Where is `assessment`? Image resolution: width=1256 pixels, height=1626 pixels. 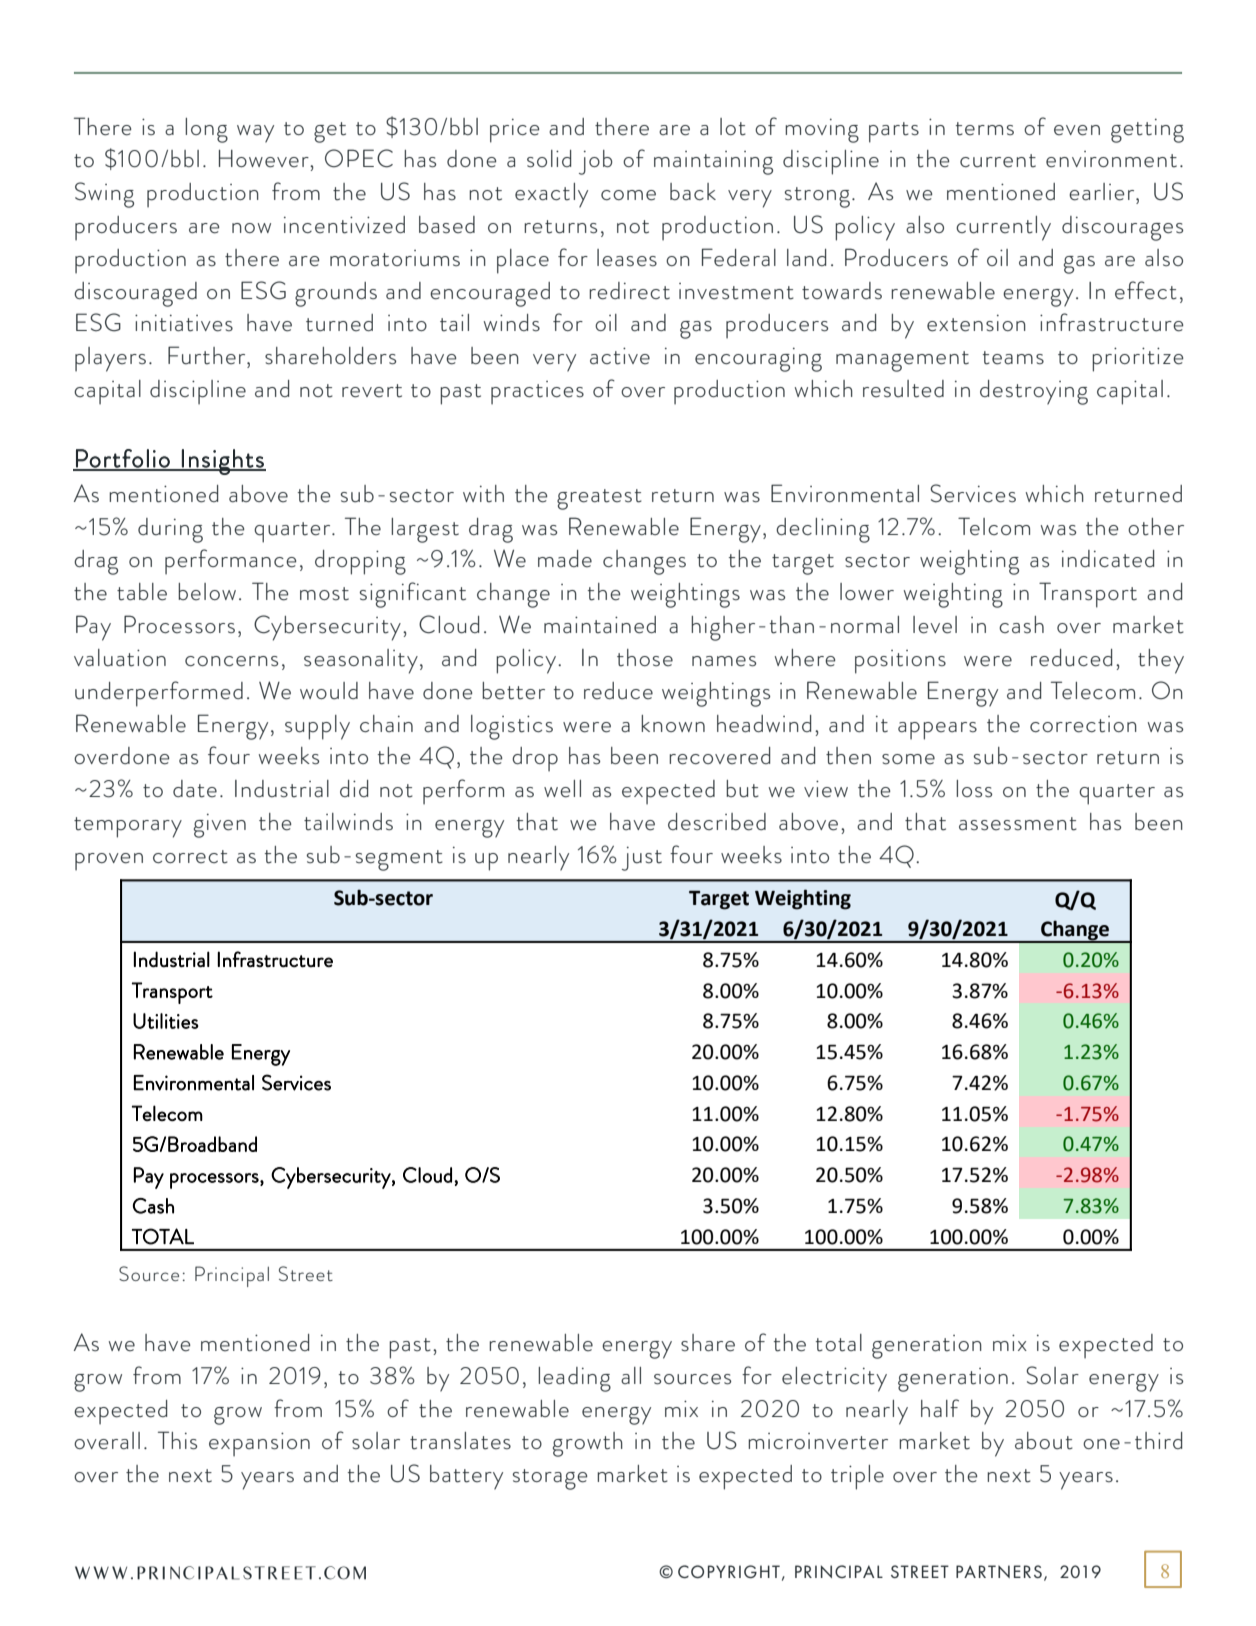
assessment is located at coordinates (1018, 824).
